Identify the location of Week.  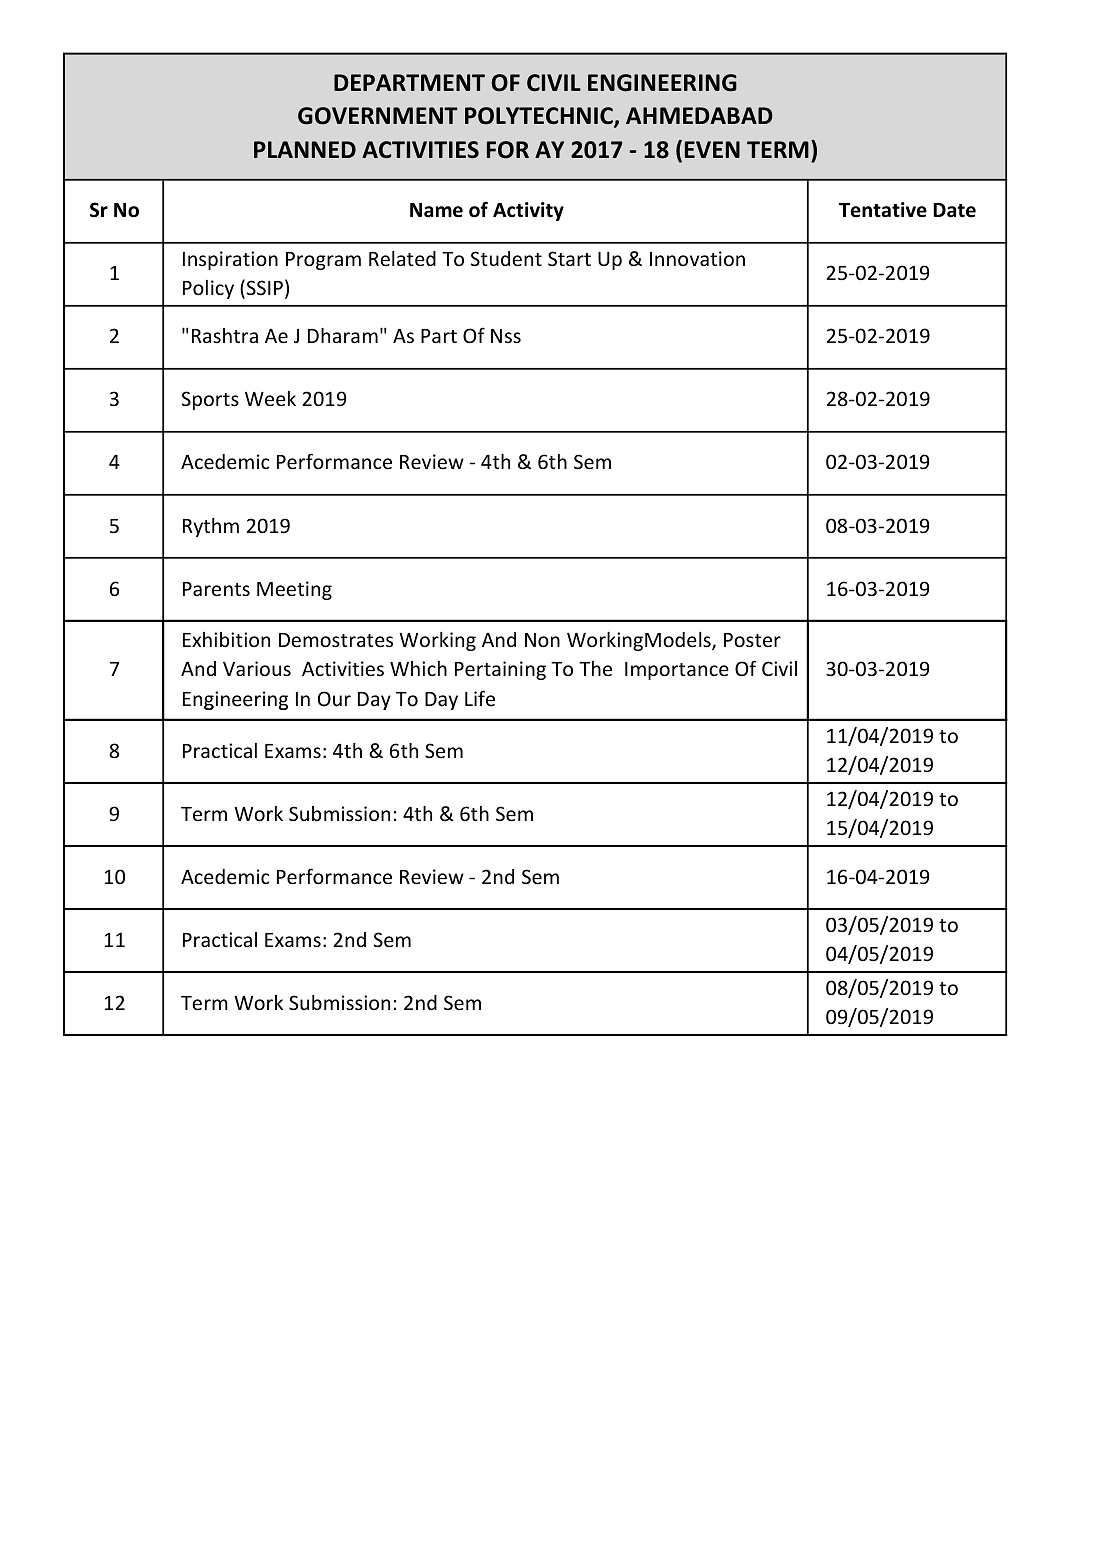
(270, 398).
